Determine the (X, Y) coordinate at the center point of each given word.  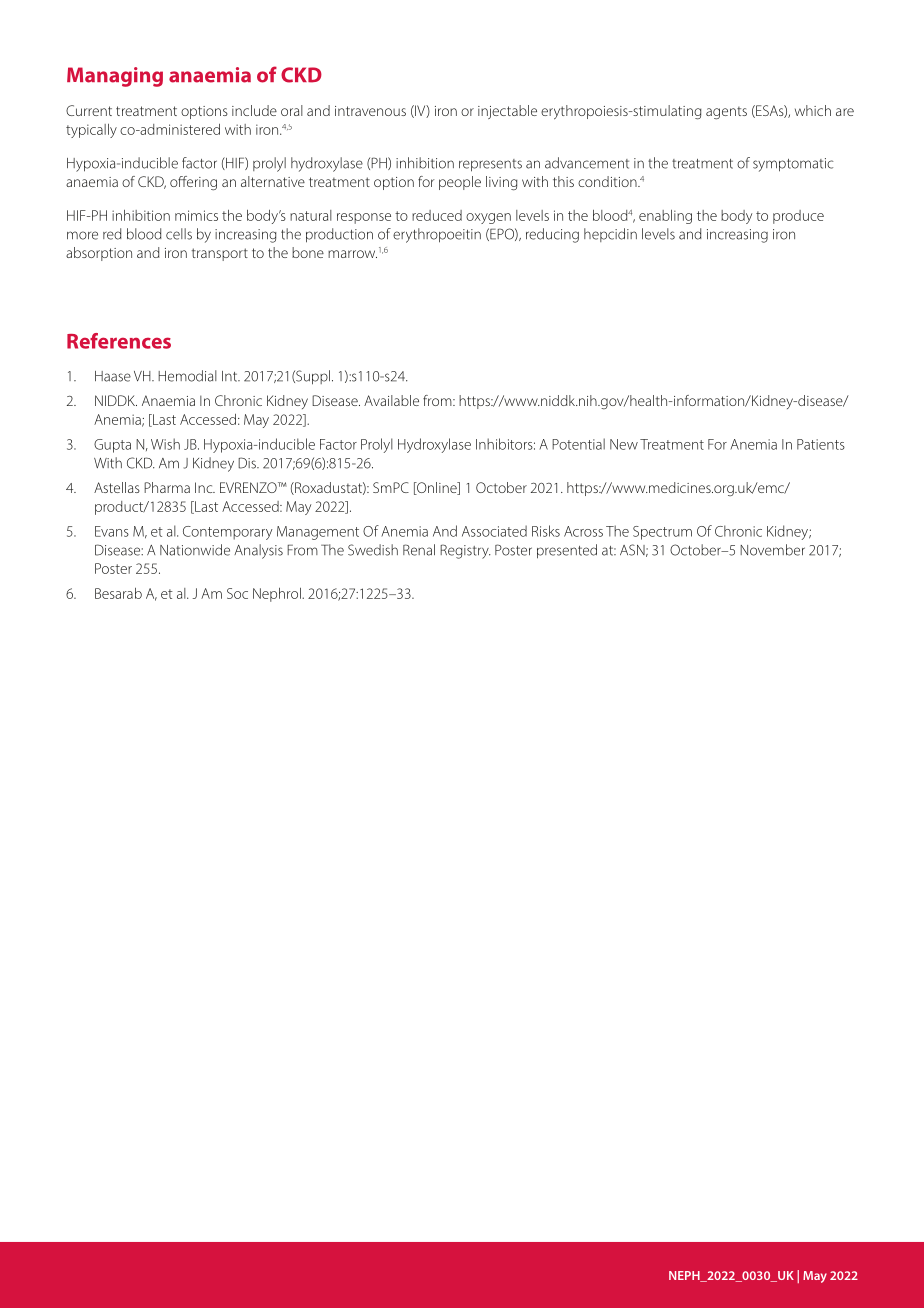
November (772, 550)
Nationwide (195, 550)
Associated (494, 531)
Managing (115, 77)
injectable (507, 112)
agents (726, 113)
